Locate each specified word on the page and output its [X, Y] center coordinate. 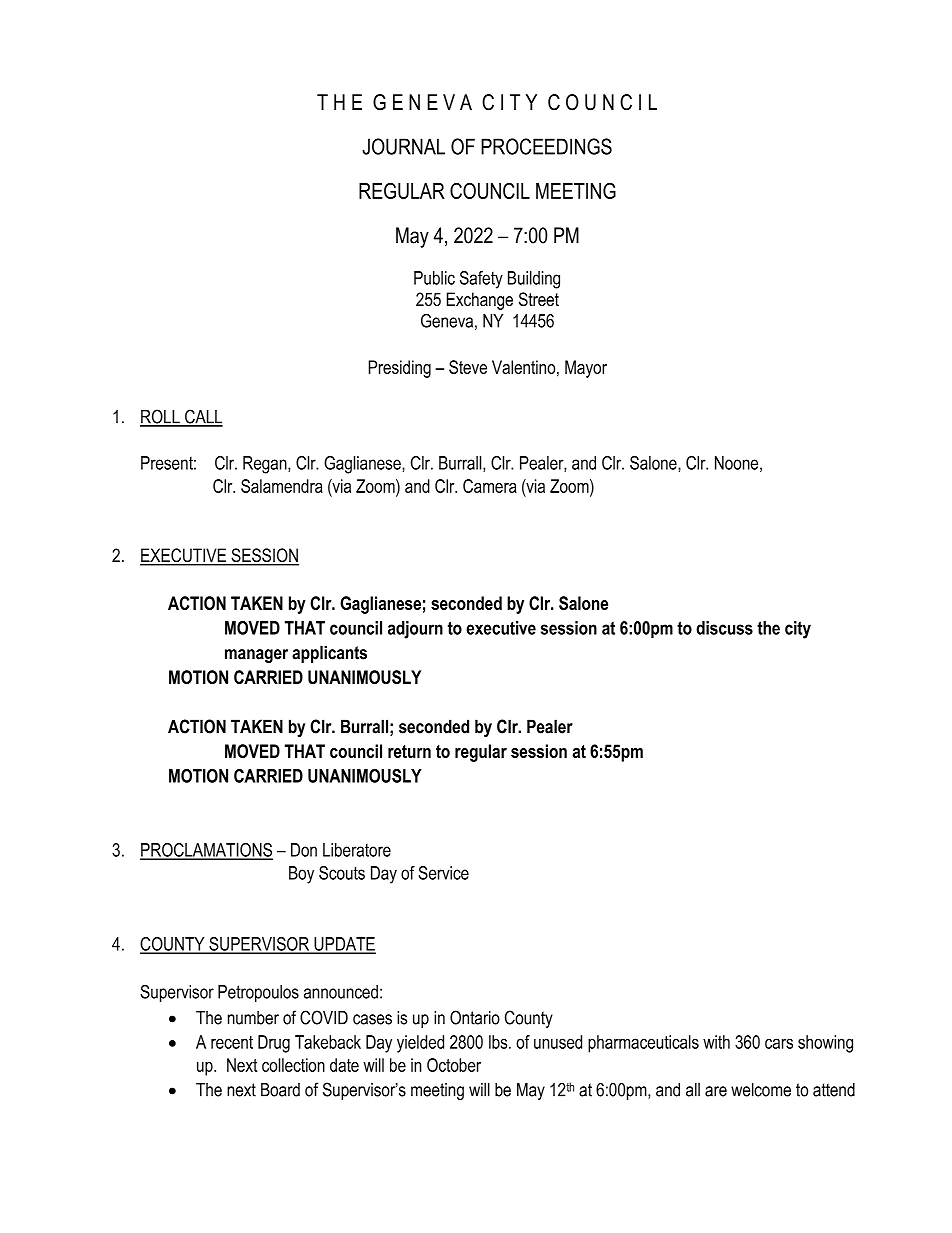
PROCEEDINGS [546, 146]
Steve [468, 367]
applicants [329, 654]
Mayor [586, 369]
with [716, 1042]
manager [256, 656]
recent [232, 1042]
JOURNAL [403, 146]
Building [534, 280]
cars [779, 1043]
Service [443, 873]
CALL [203, 417]
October [454, 1065]
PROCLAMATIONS [206, 851]
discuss [724, 628]
